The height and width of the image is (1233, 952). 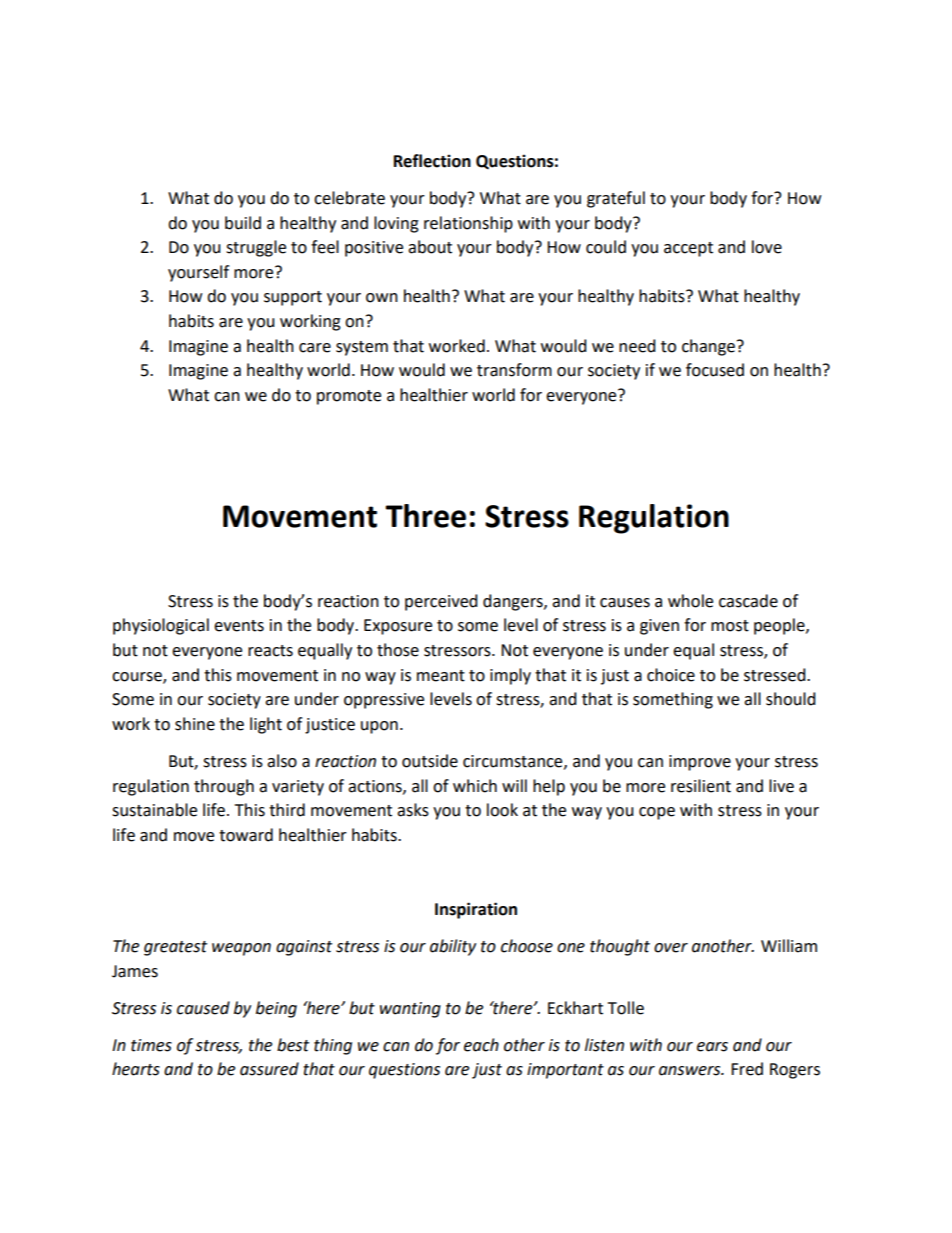 What do you see at coordinates (712, 1047) in the image?
I see `ears` at bounding box center [712, 1047].
